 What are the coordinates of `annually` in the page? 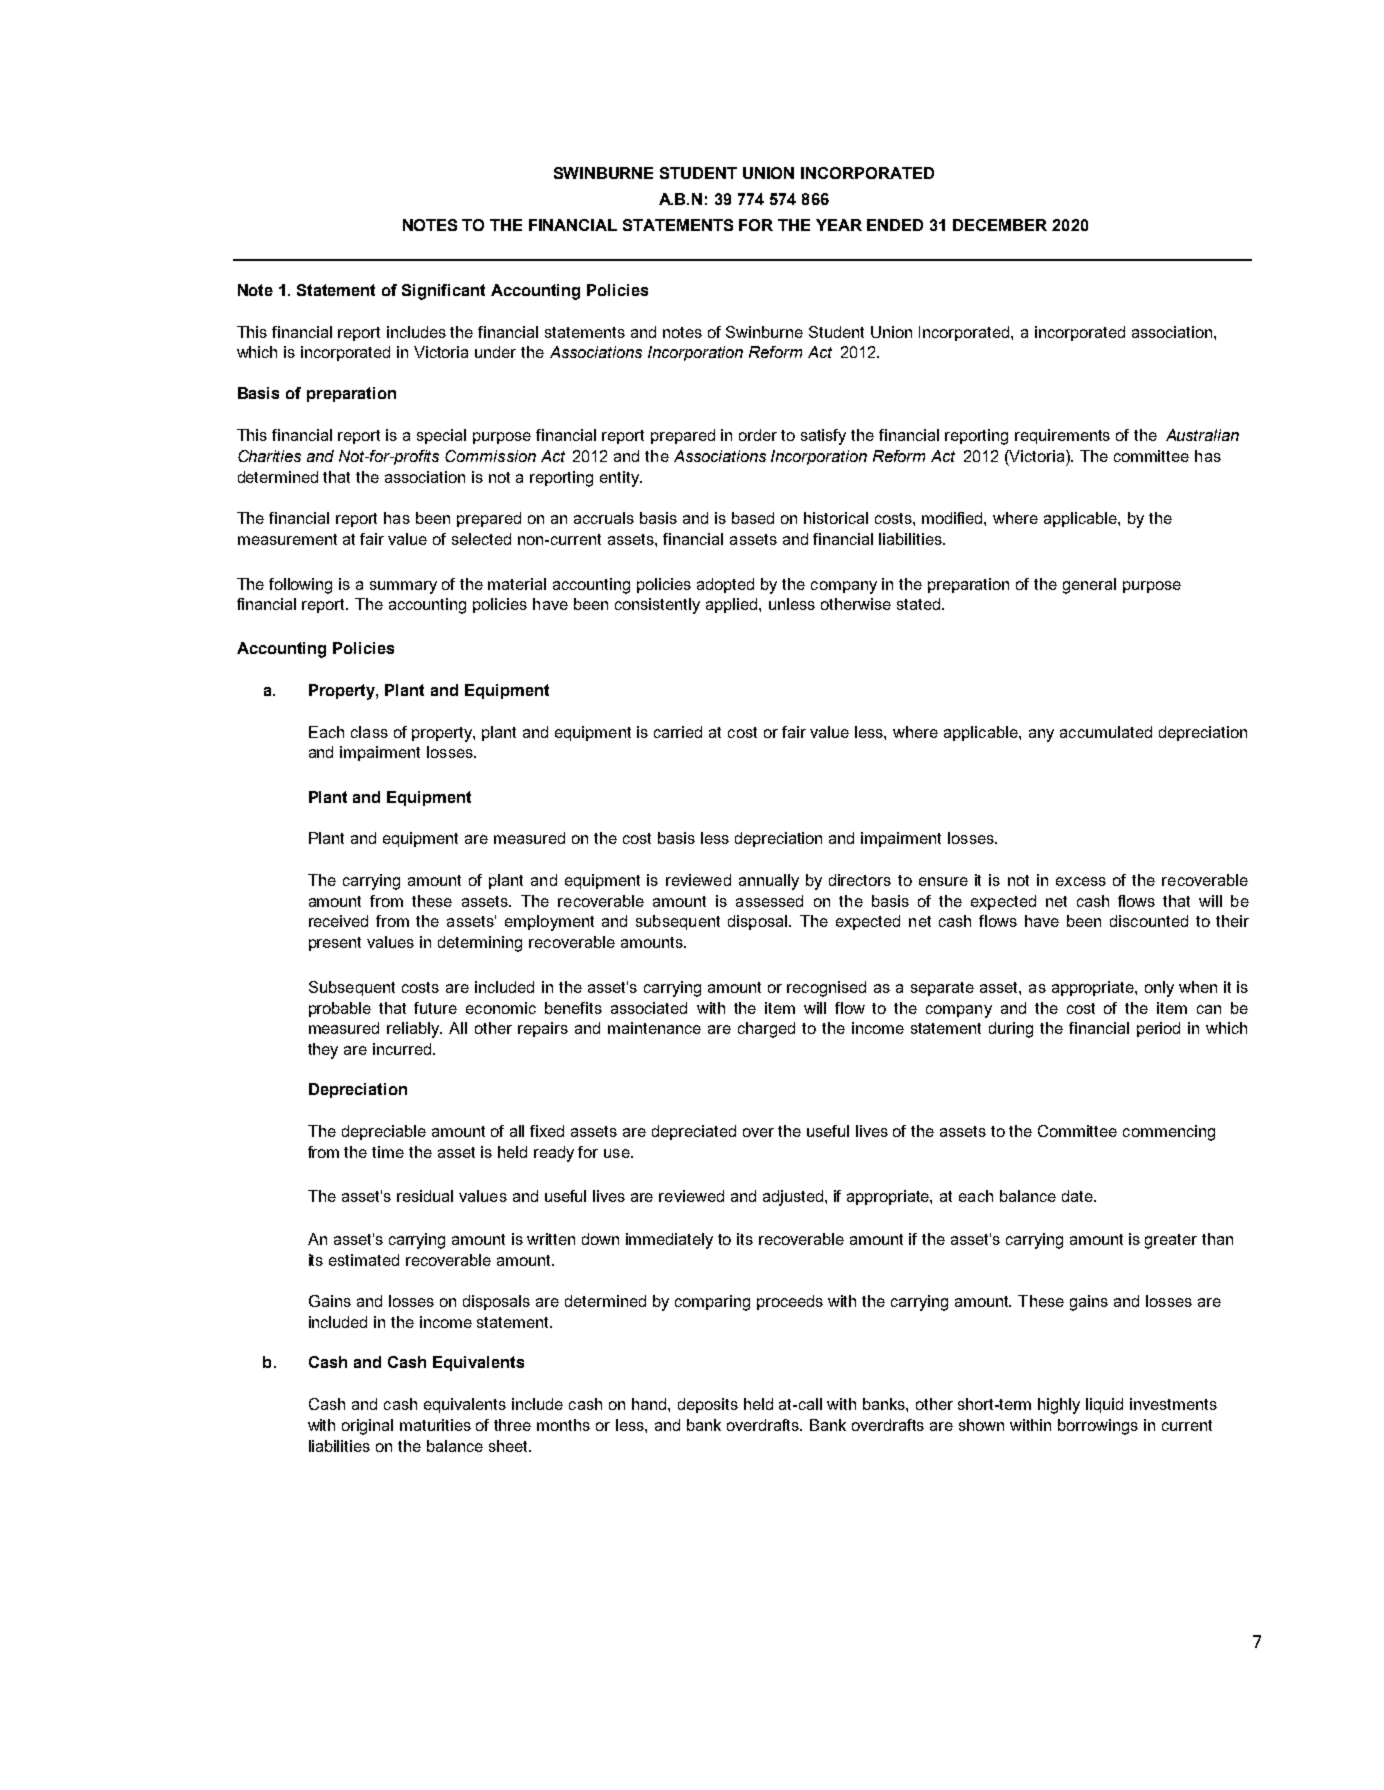 It's located at (769, 882).
